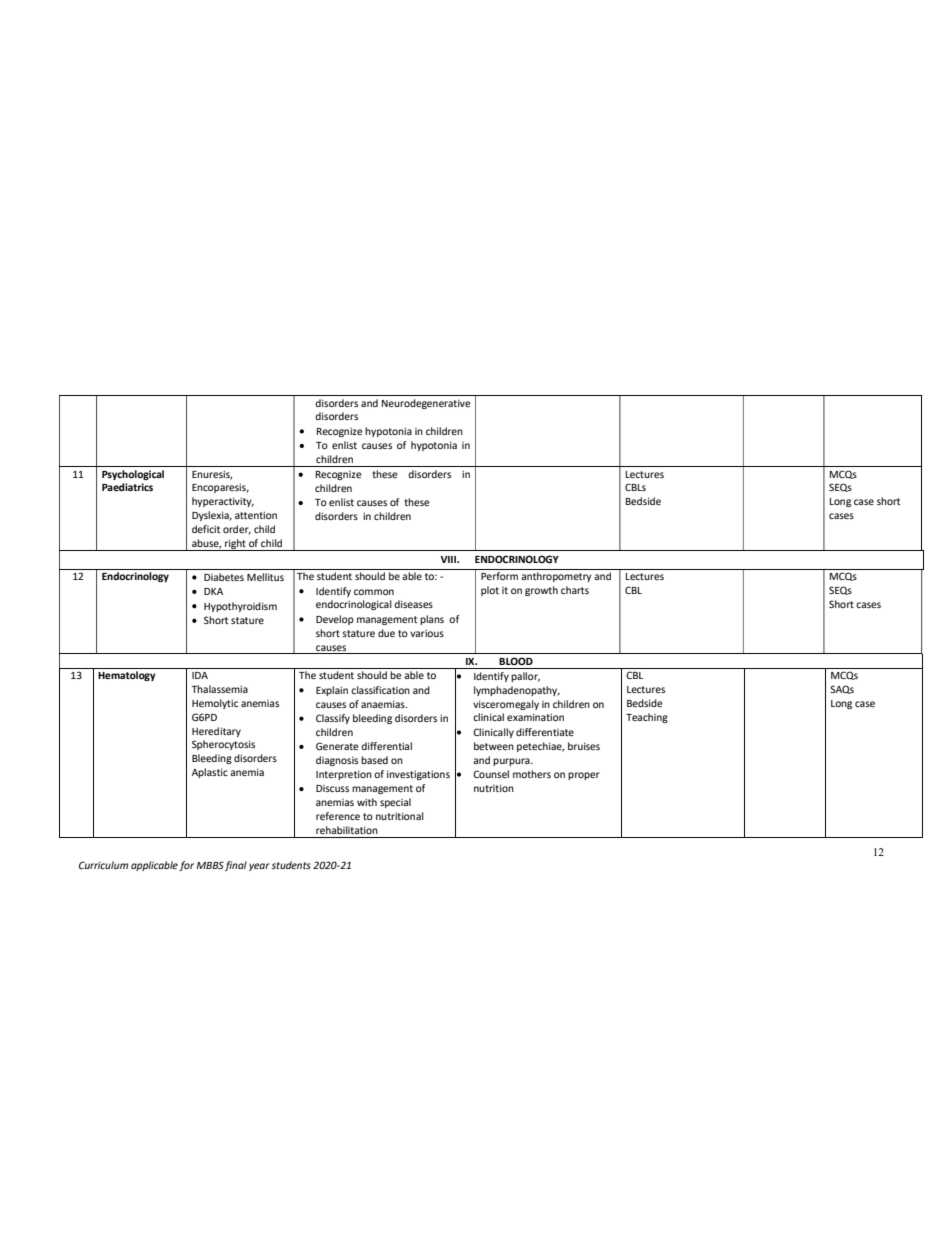 The width and height of the page is (952, 1233). I want to click on charts, so click(575, 590).
